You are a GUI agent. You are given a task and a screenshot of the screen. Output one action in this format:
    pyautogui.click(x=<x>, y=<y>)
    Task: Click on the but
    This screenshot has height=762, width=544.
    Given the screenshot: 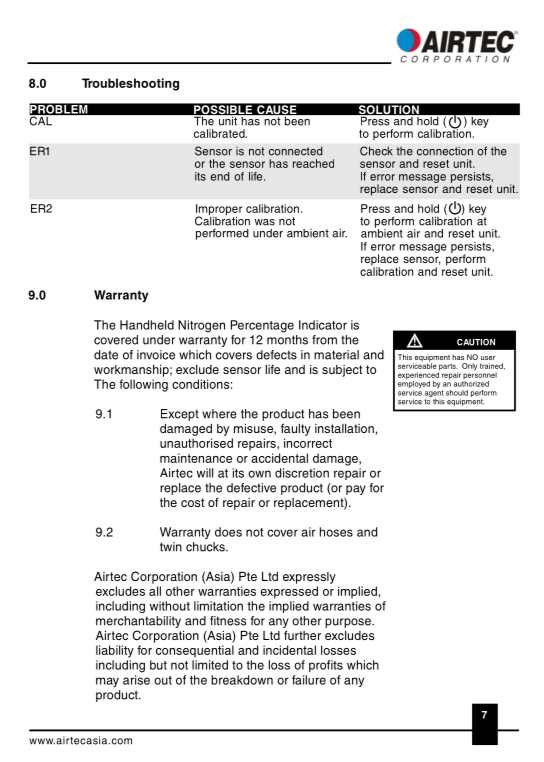 What is the action you would take?
    pyautogui.click(x=158, y=665)
